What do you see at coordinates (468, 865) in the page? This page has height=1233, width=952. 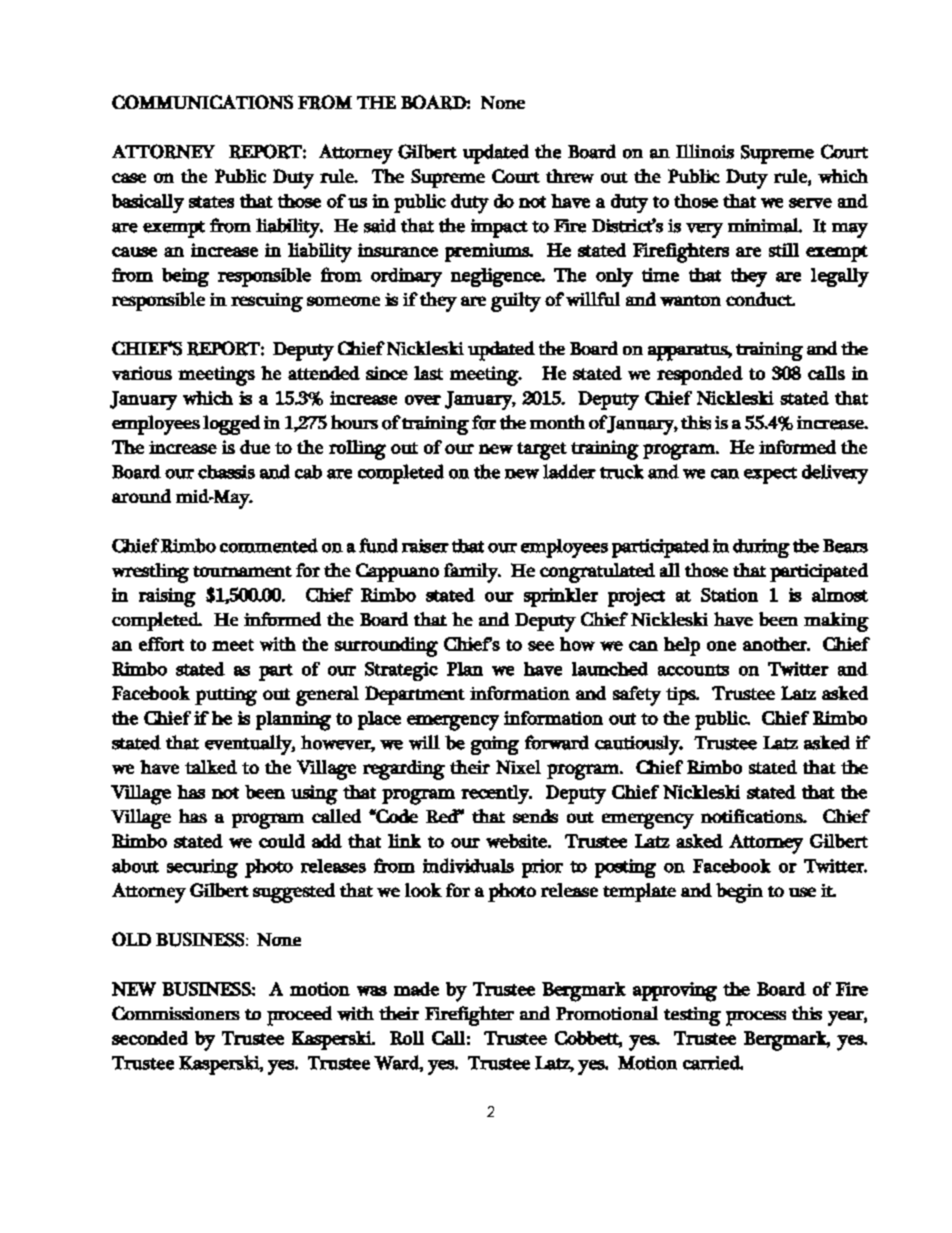 I see `individuals` at bounding box center [468, 865].
